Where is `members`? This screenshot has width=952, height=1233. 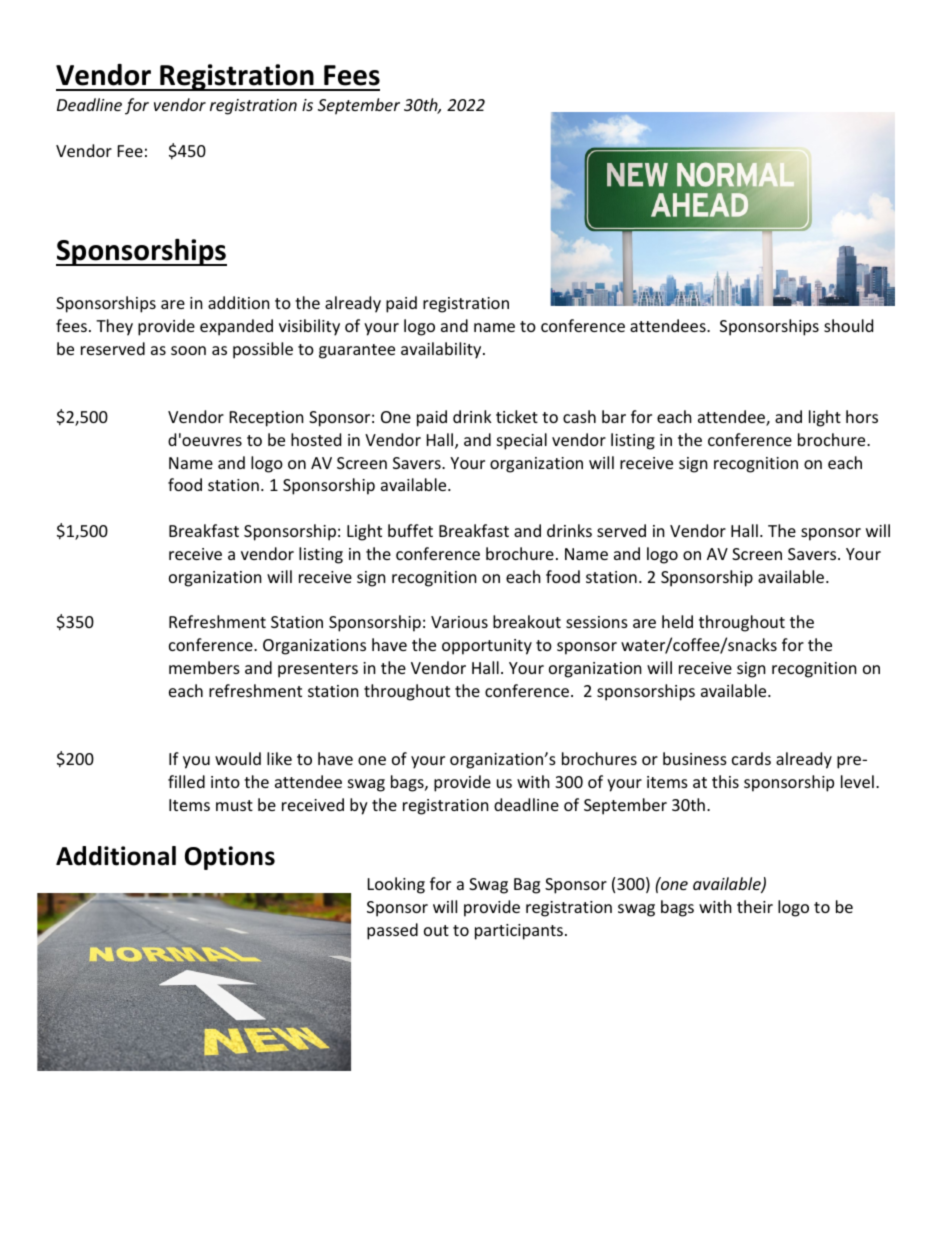 members is located at coordinates (204, 667).
